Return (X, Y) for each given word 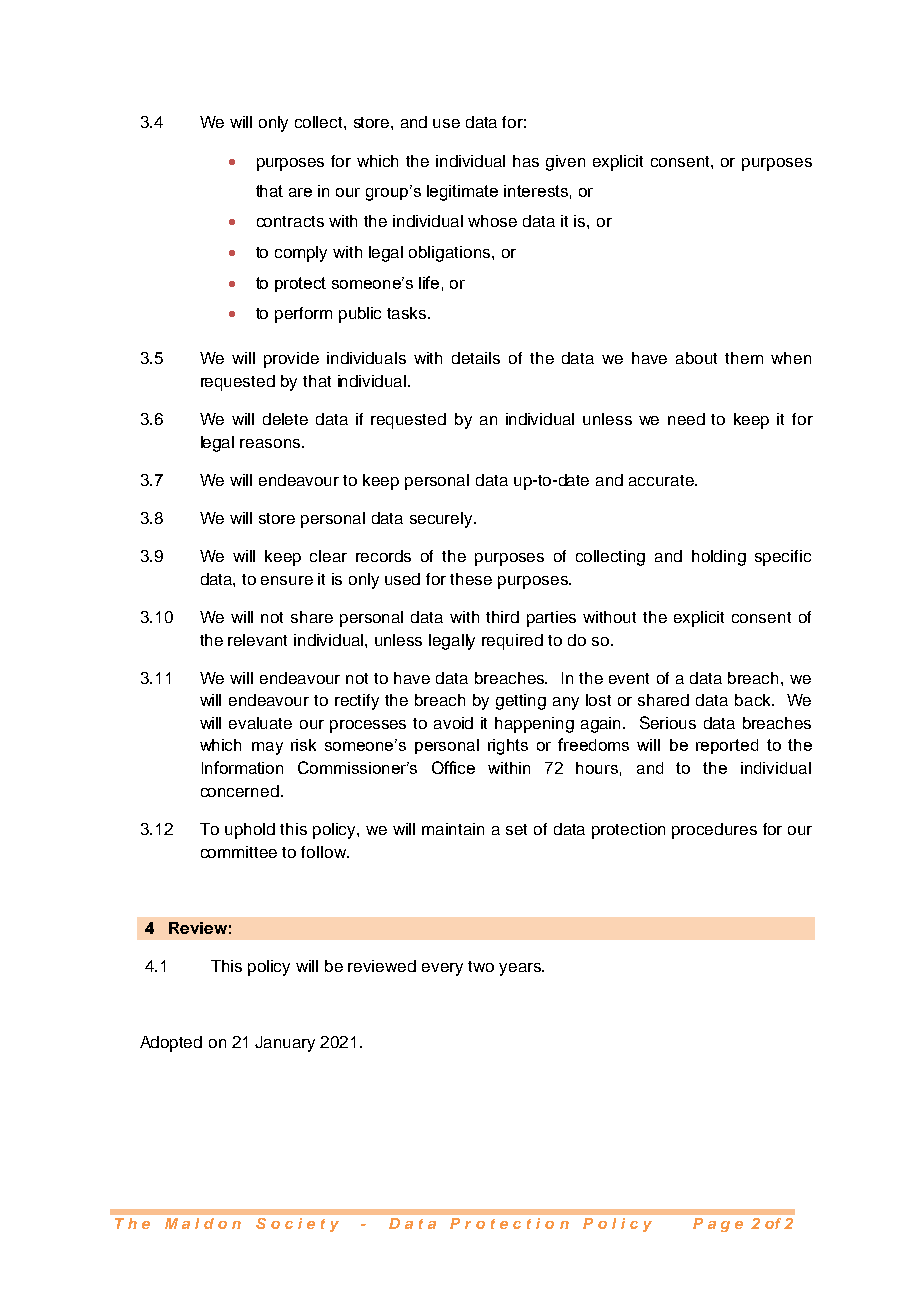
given (565, 163)
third (502, 617)
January (285, 1044)
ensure (287, 580)
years (521, 969)
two (481, 966)
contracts (290, 221)
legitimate (462, 193)
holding (719, 558)
